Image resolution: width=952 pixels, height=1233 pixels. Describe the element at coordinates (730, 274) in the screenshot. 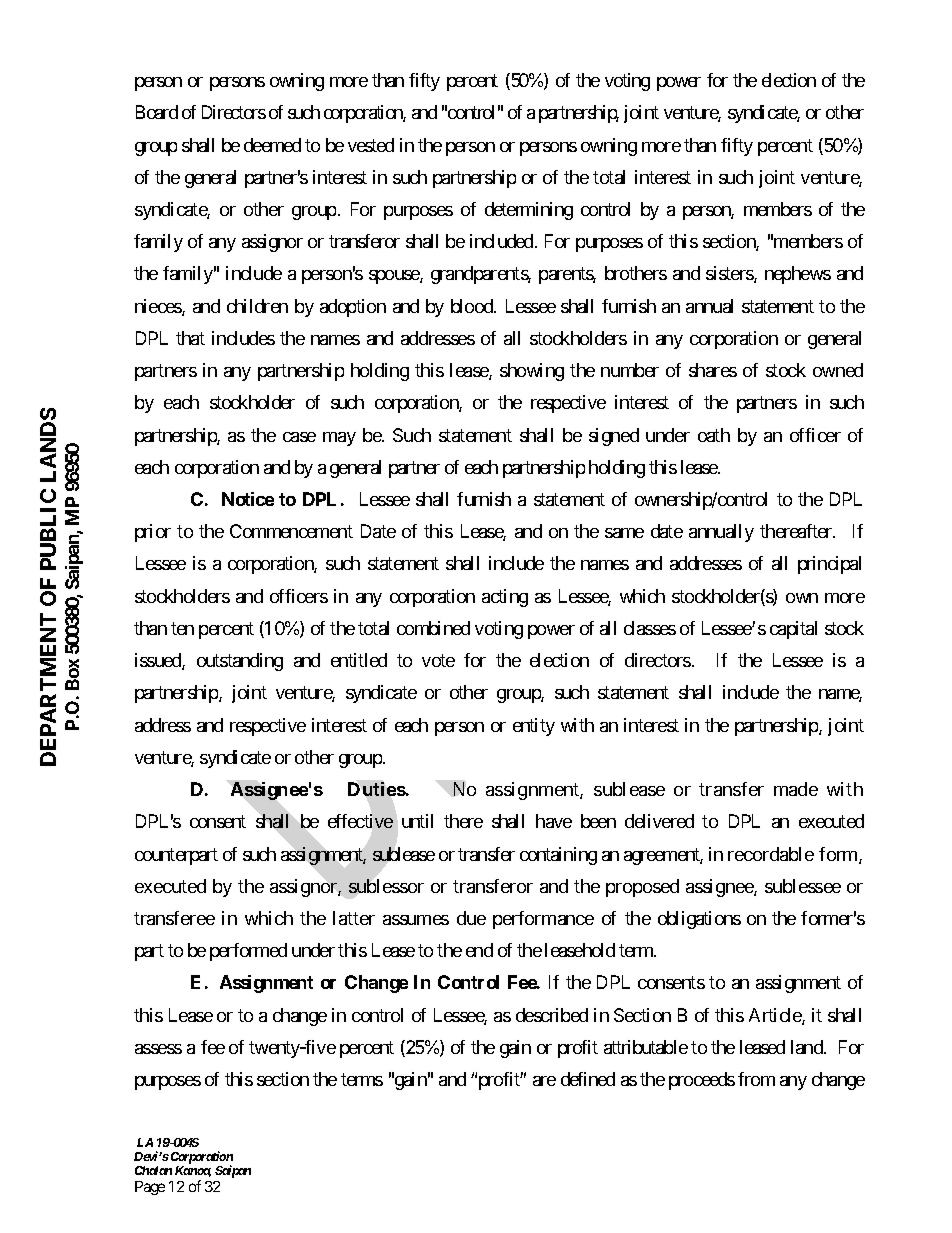

I see `sisters` at that location.
